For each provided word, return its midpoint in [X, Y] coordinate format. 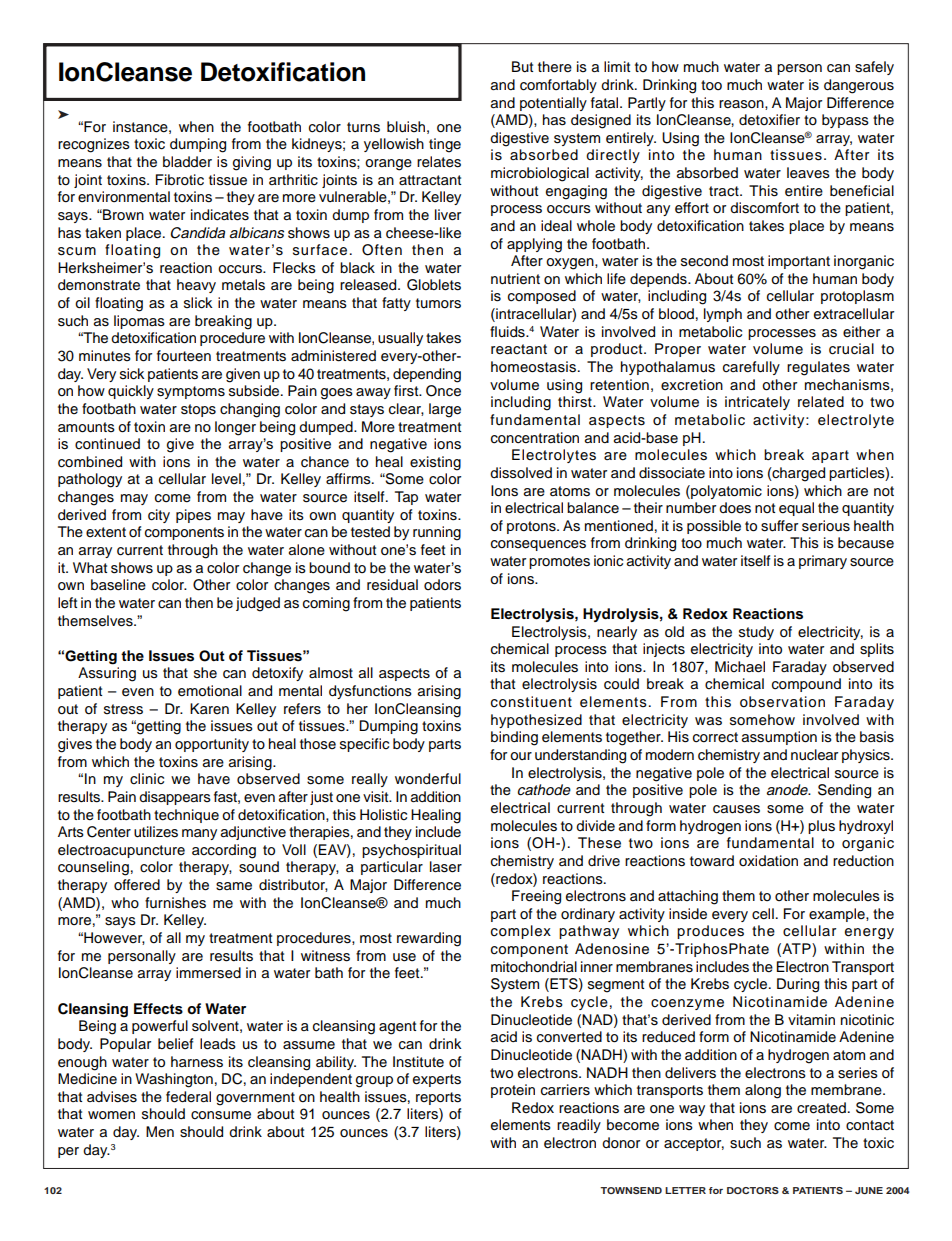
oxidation [768, 861]
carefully [751, 368]
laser [446, 867]
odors [442, 585]
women [111, 1115]
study [756, 633]
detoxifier [769, 120]
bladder [187, 162]
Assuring [107, 674]
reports [438, 1098]
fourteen [184, 356]
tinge [445, 145]
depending [427, 375]
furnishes [175, 903]
